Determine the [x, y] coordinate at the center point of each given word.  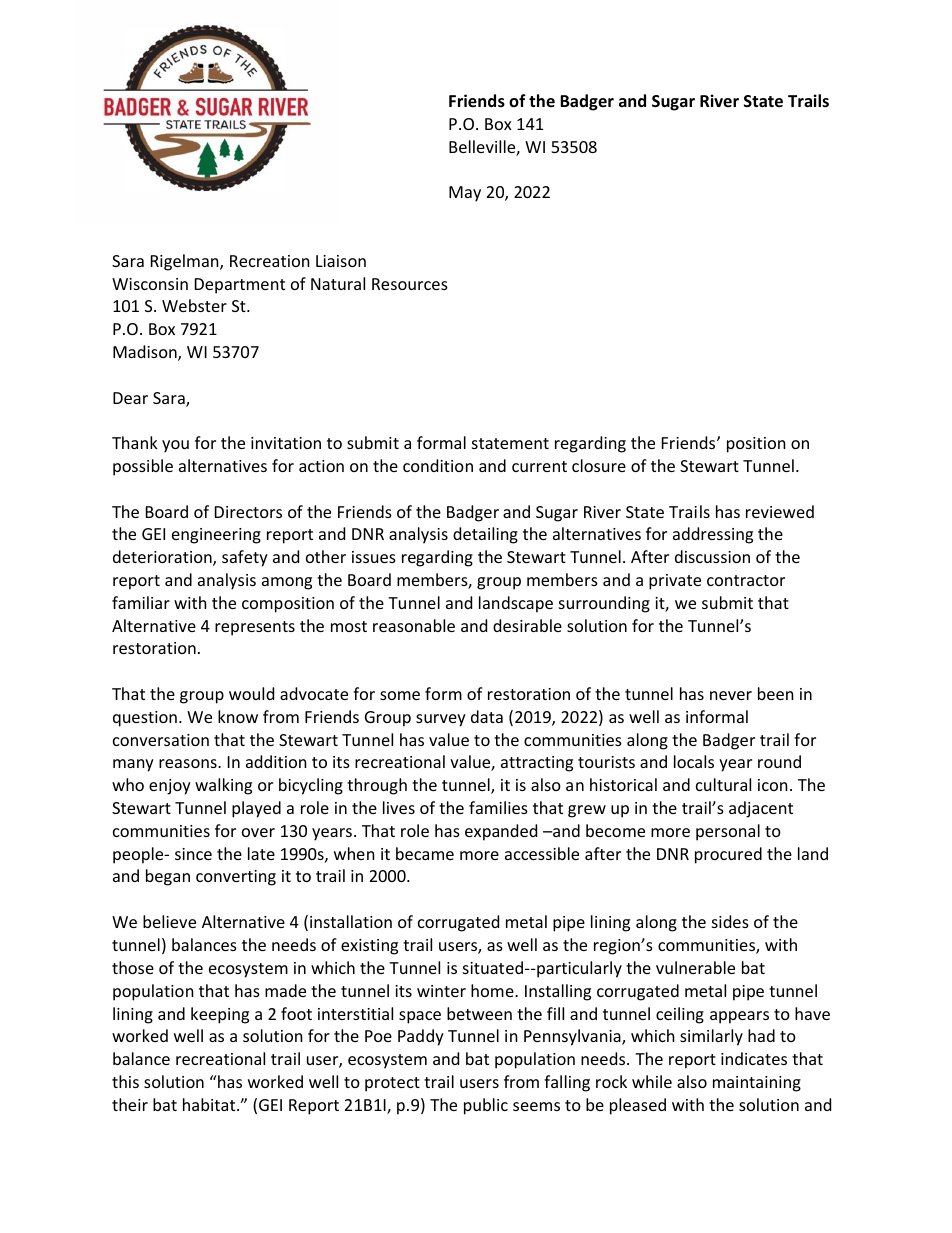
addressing [713, 535]
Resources [410, 284]
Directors [248, 512]
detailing [485, 535]
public [486, 1106]
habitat [210, 1104]
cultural [723, 784]
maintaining [757, 1084]
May [465, 194]
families [498, 807]
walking [223, 786]
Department [240, 286]
